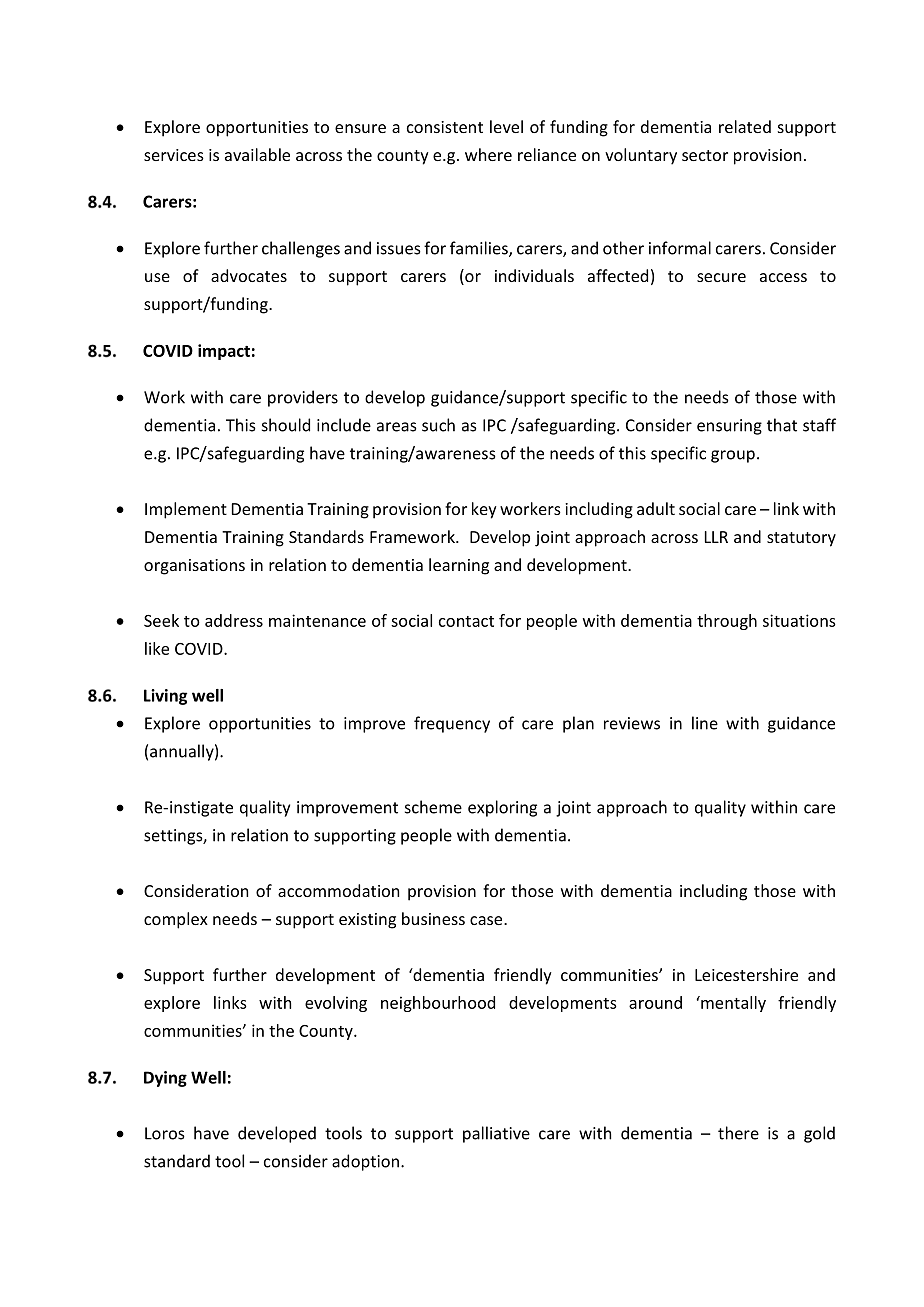 This screenshot has height=1307, width=924. What do you see at coordinates (705, 723) in the screenshot?
I see `line` at bounding box center [705, 723].
